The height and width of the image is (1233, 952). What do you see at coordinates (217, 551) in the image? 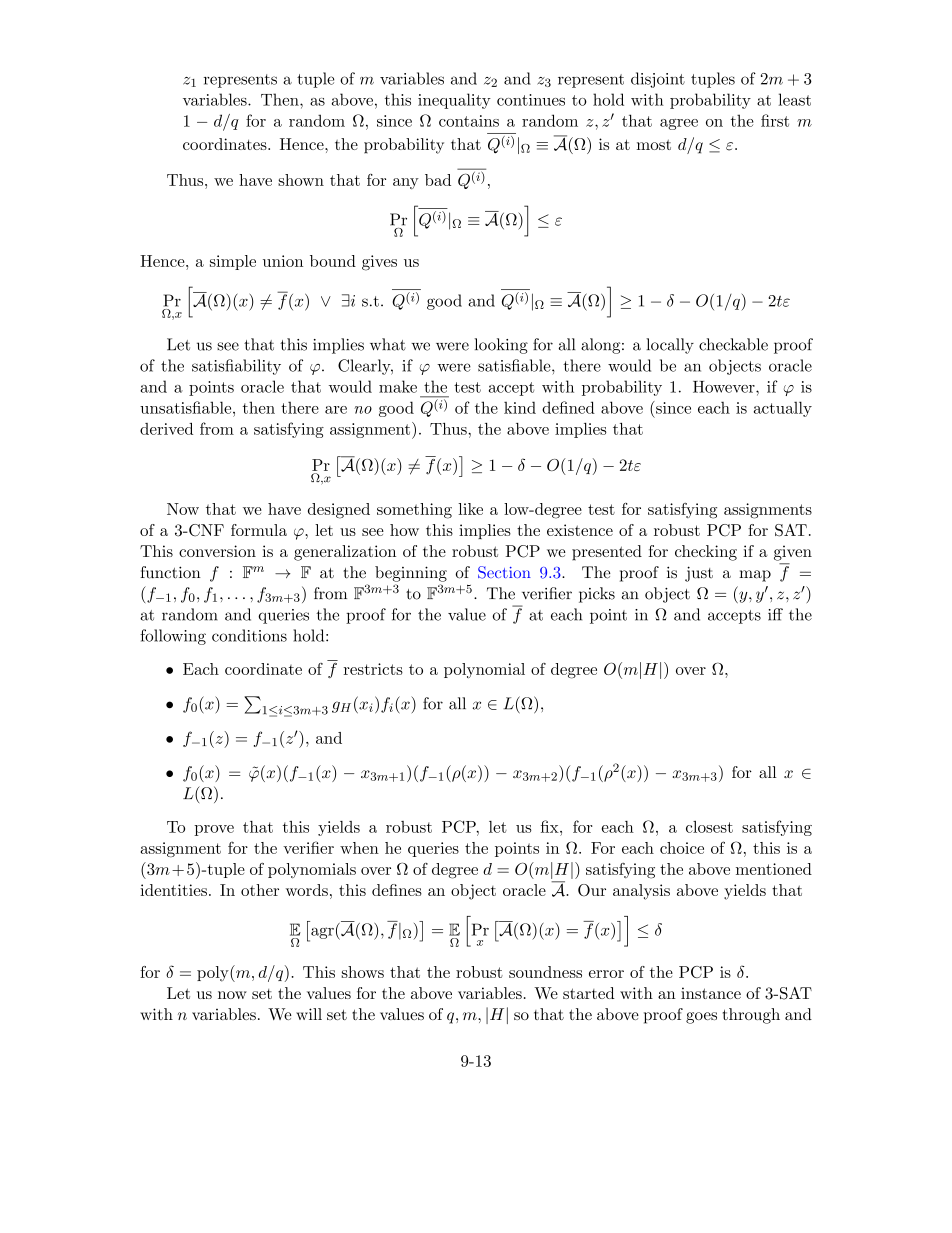
I see `conversion` at bounding box center [217, 551].
